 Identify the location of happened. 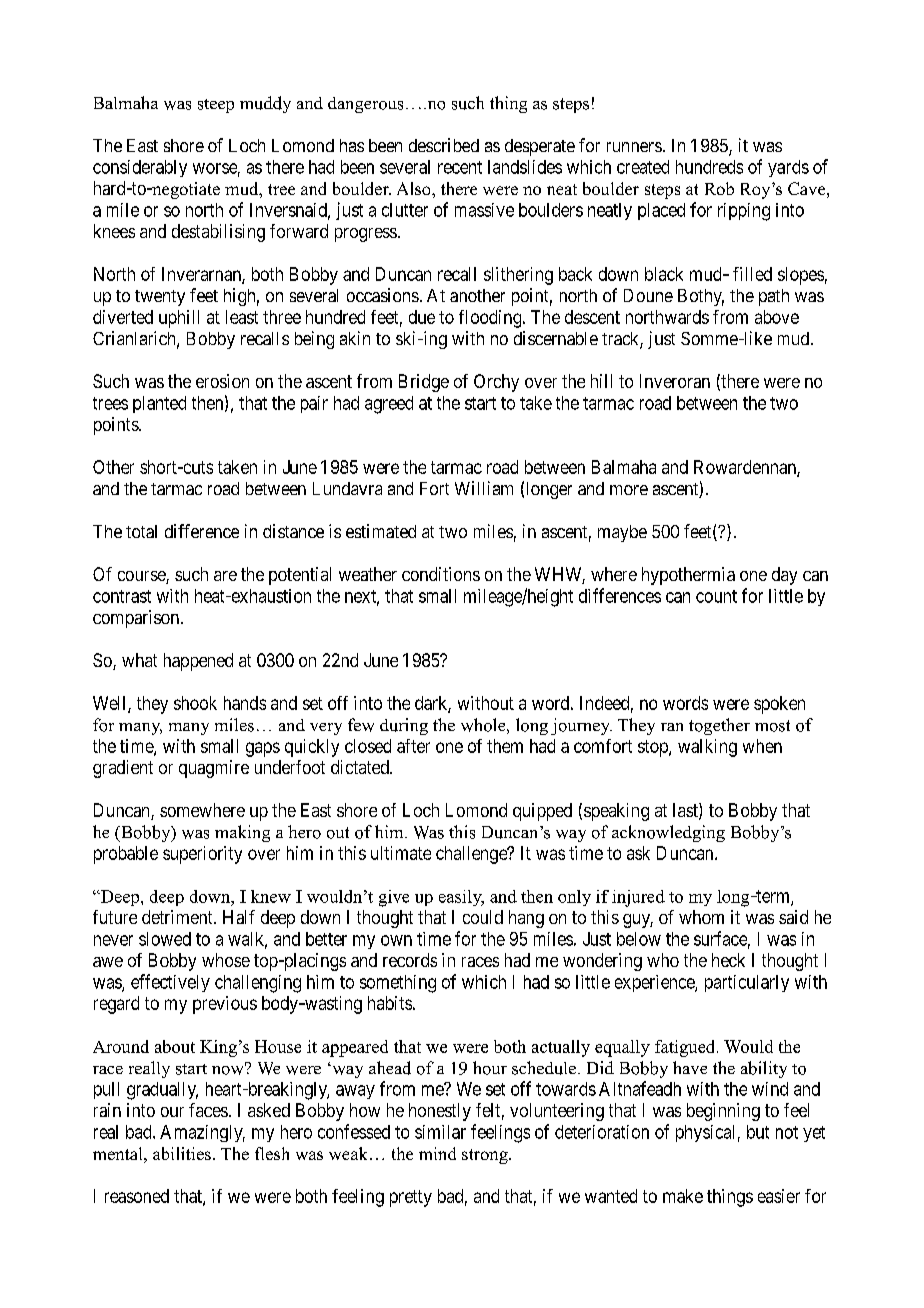
(198, 662).
